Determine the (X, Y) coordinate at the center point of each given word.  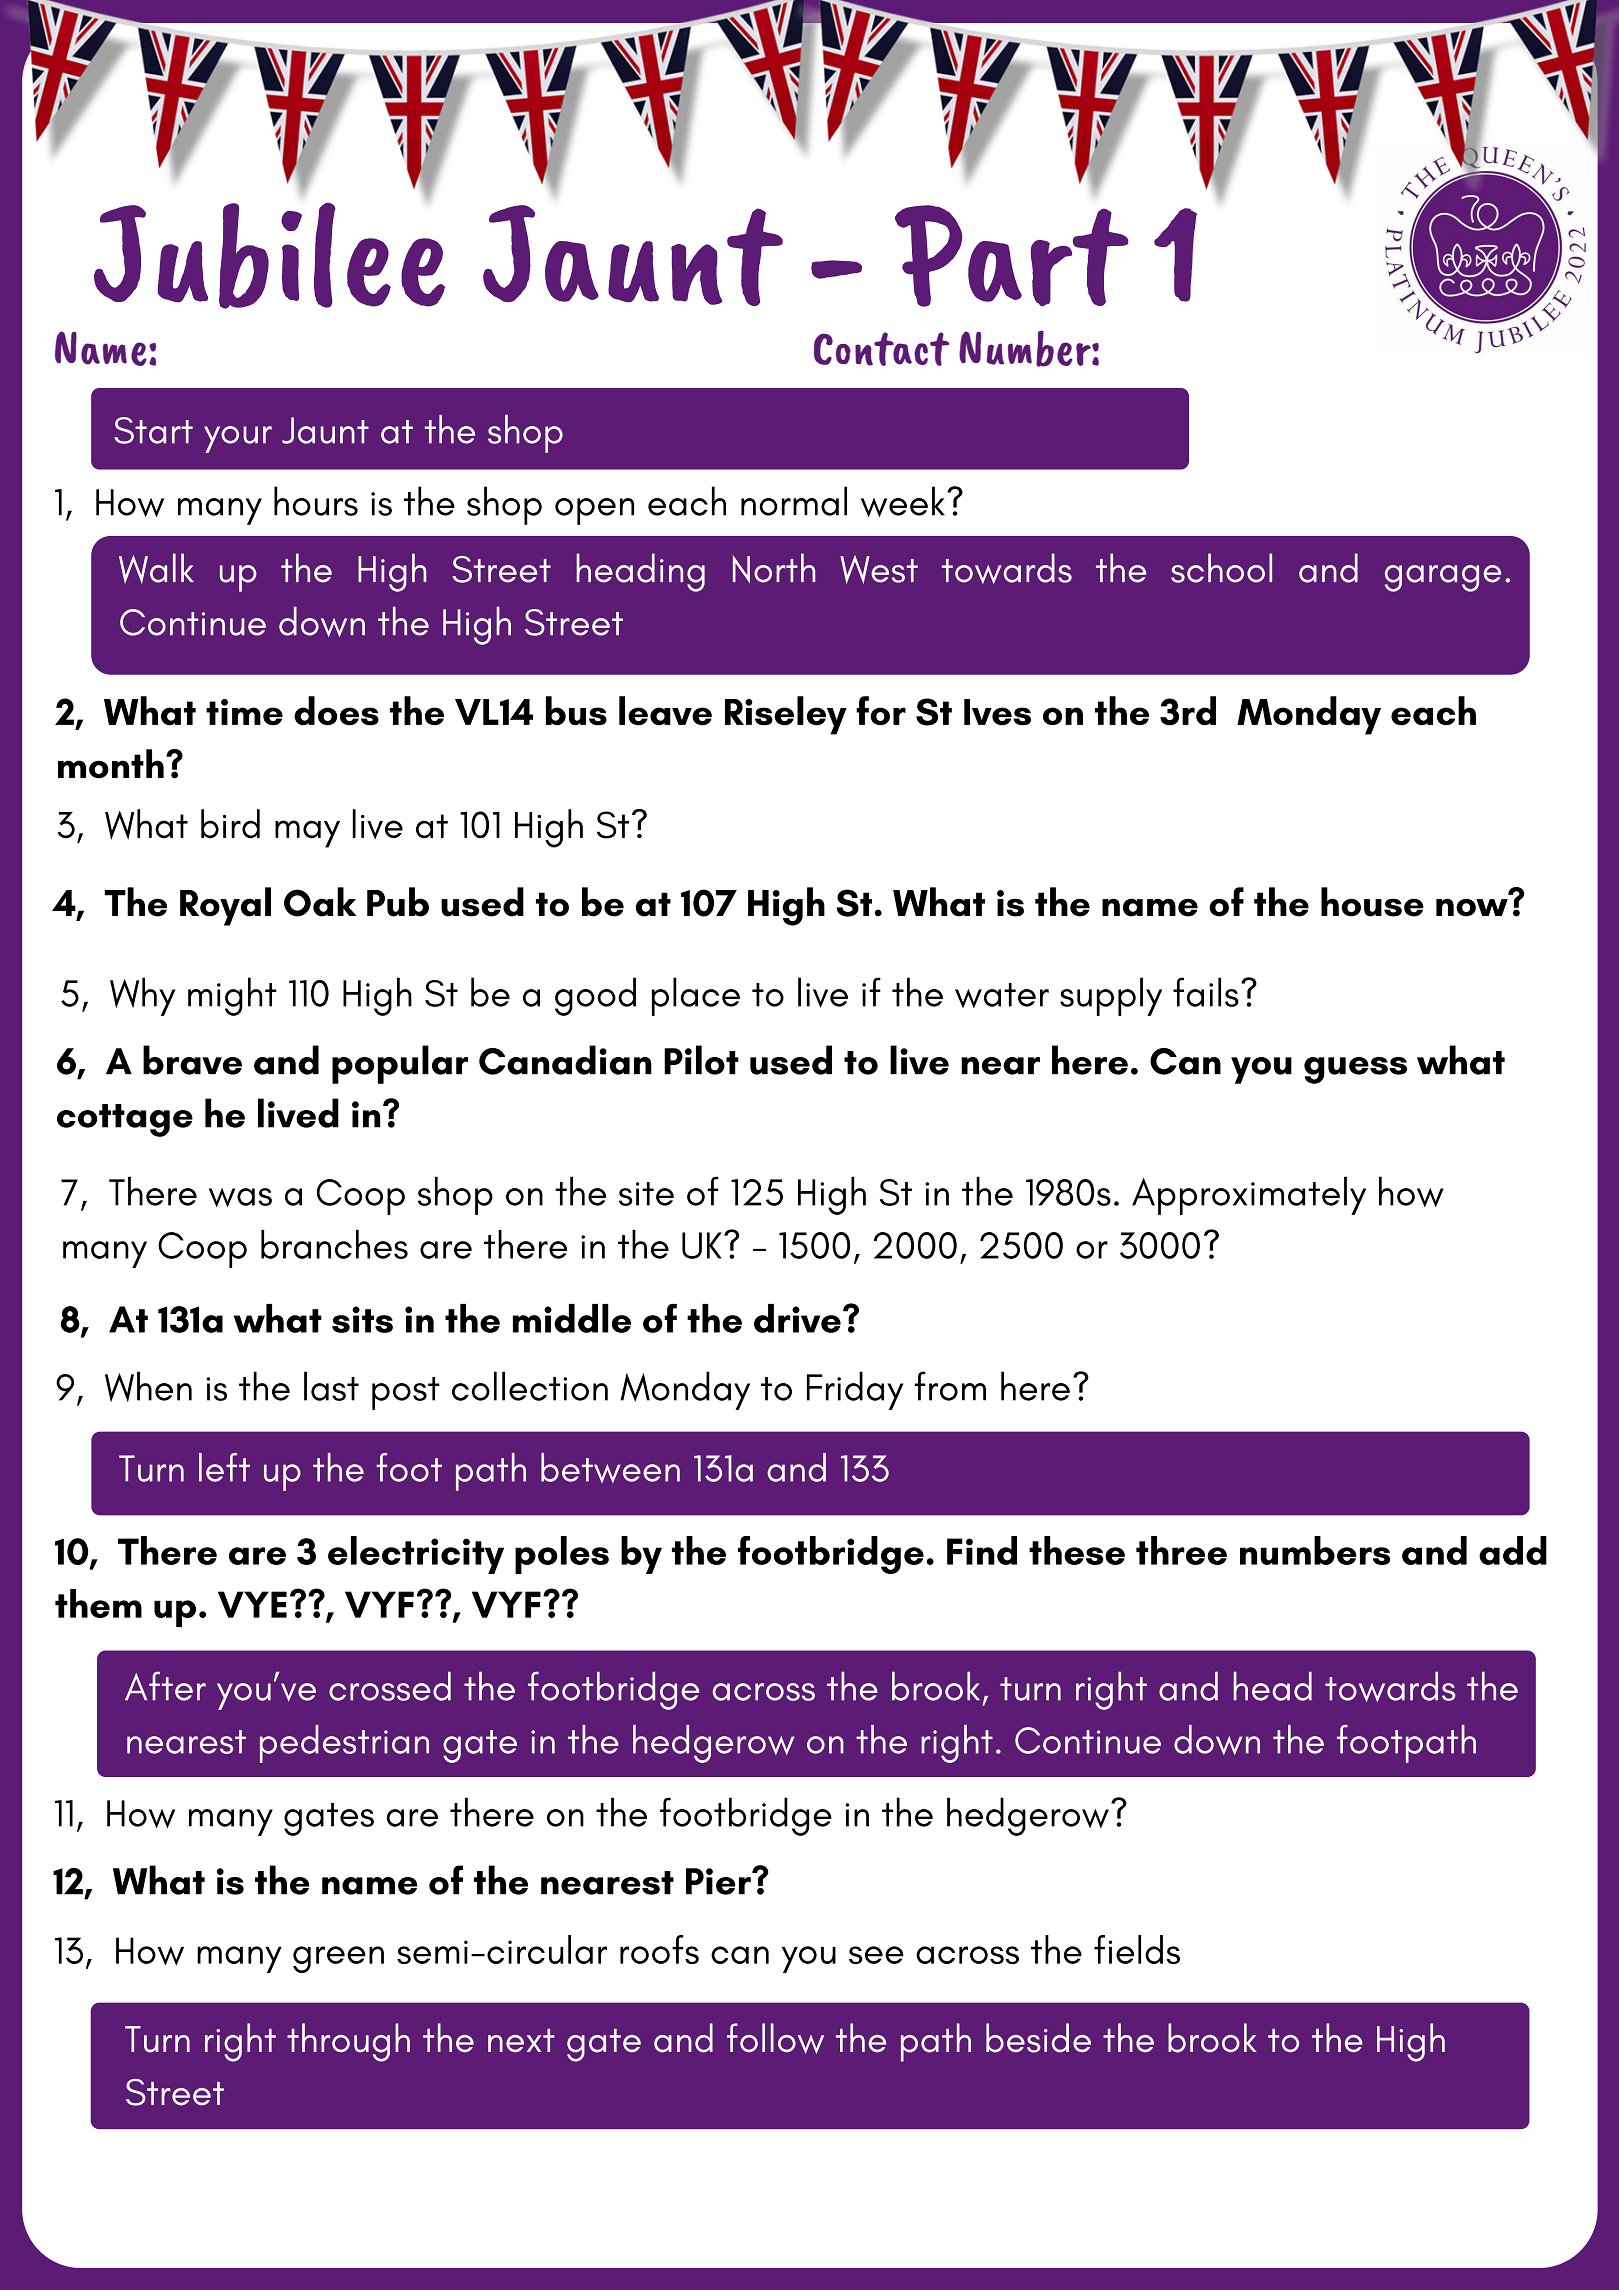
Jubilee (269, 256)
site (646, 1194)
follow (775, 2038)
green (338, 1959)
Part (1012, 256)
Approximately (1249, 1195)
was (240, 1197)
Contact (881, 349)
